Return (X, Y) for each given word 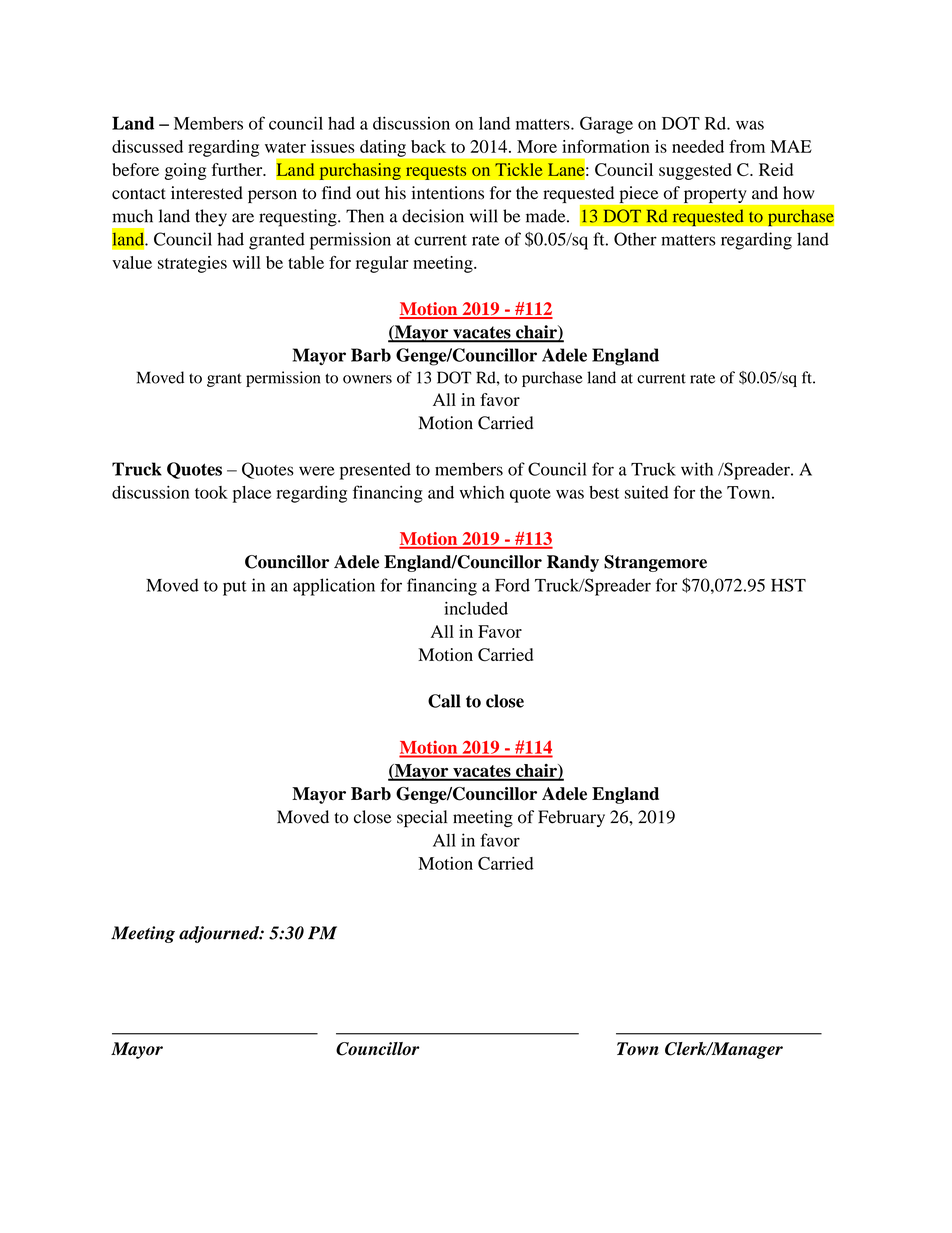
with (697, 469)
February (571, 818)
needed (698, 146)
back (428, 146)
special (422, 819)
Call (444, 701)
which (482, 492)
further (238, 169)
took (211, 492)
